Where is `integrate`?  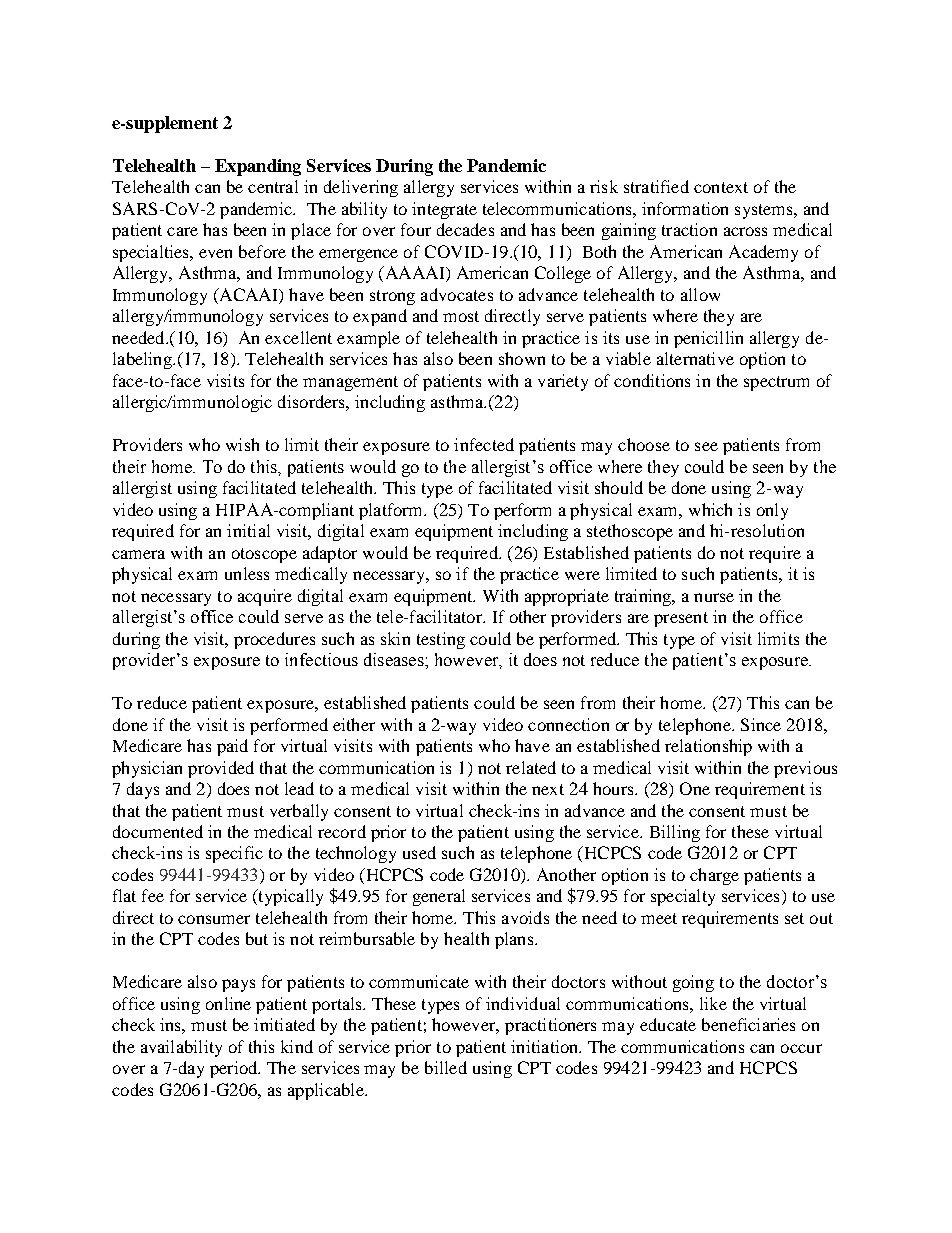
integrate is located at coordinates (444, 210).
